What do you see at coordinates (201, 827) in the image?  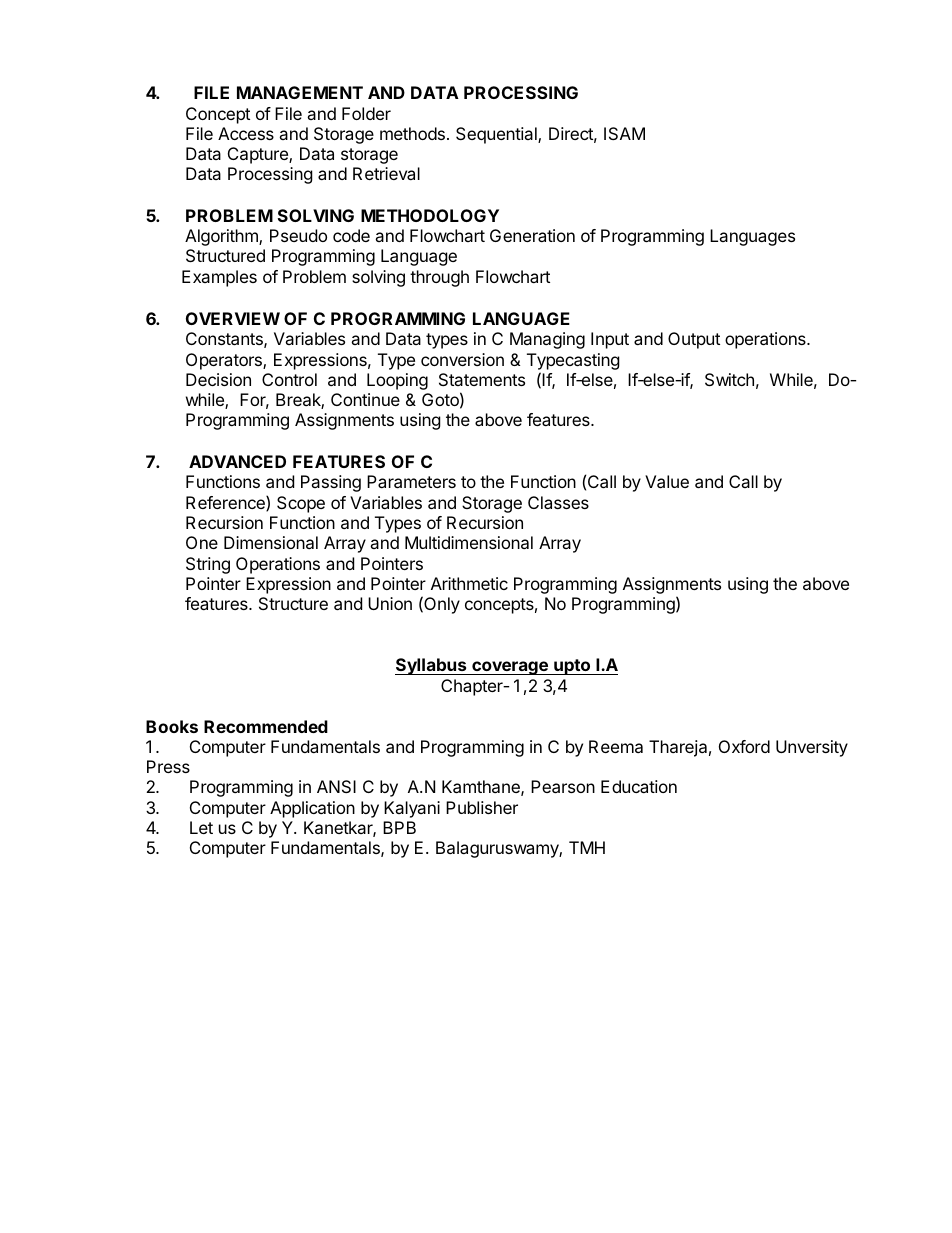 I see `Let` at bounding box center [201, 827].
